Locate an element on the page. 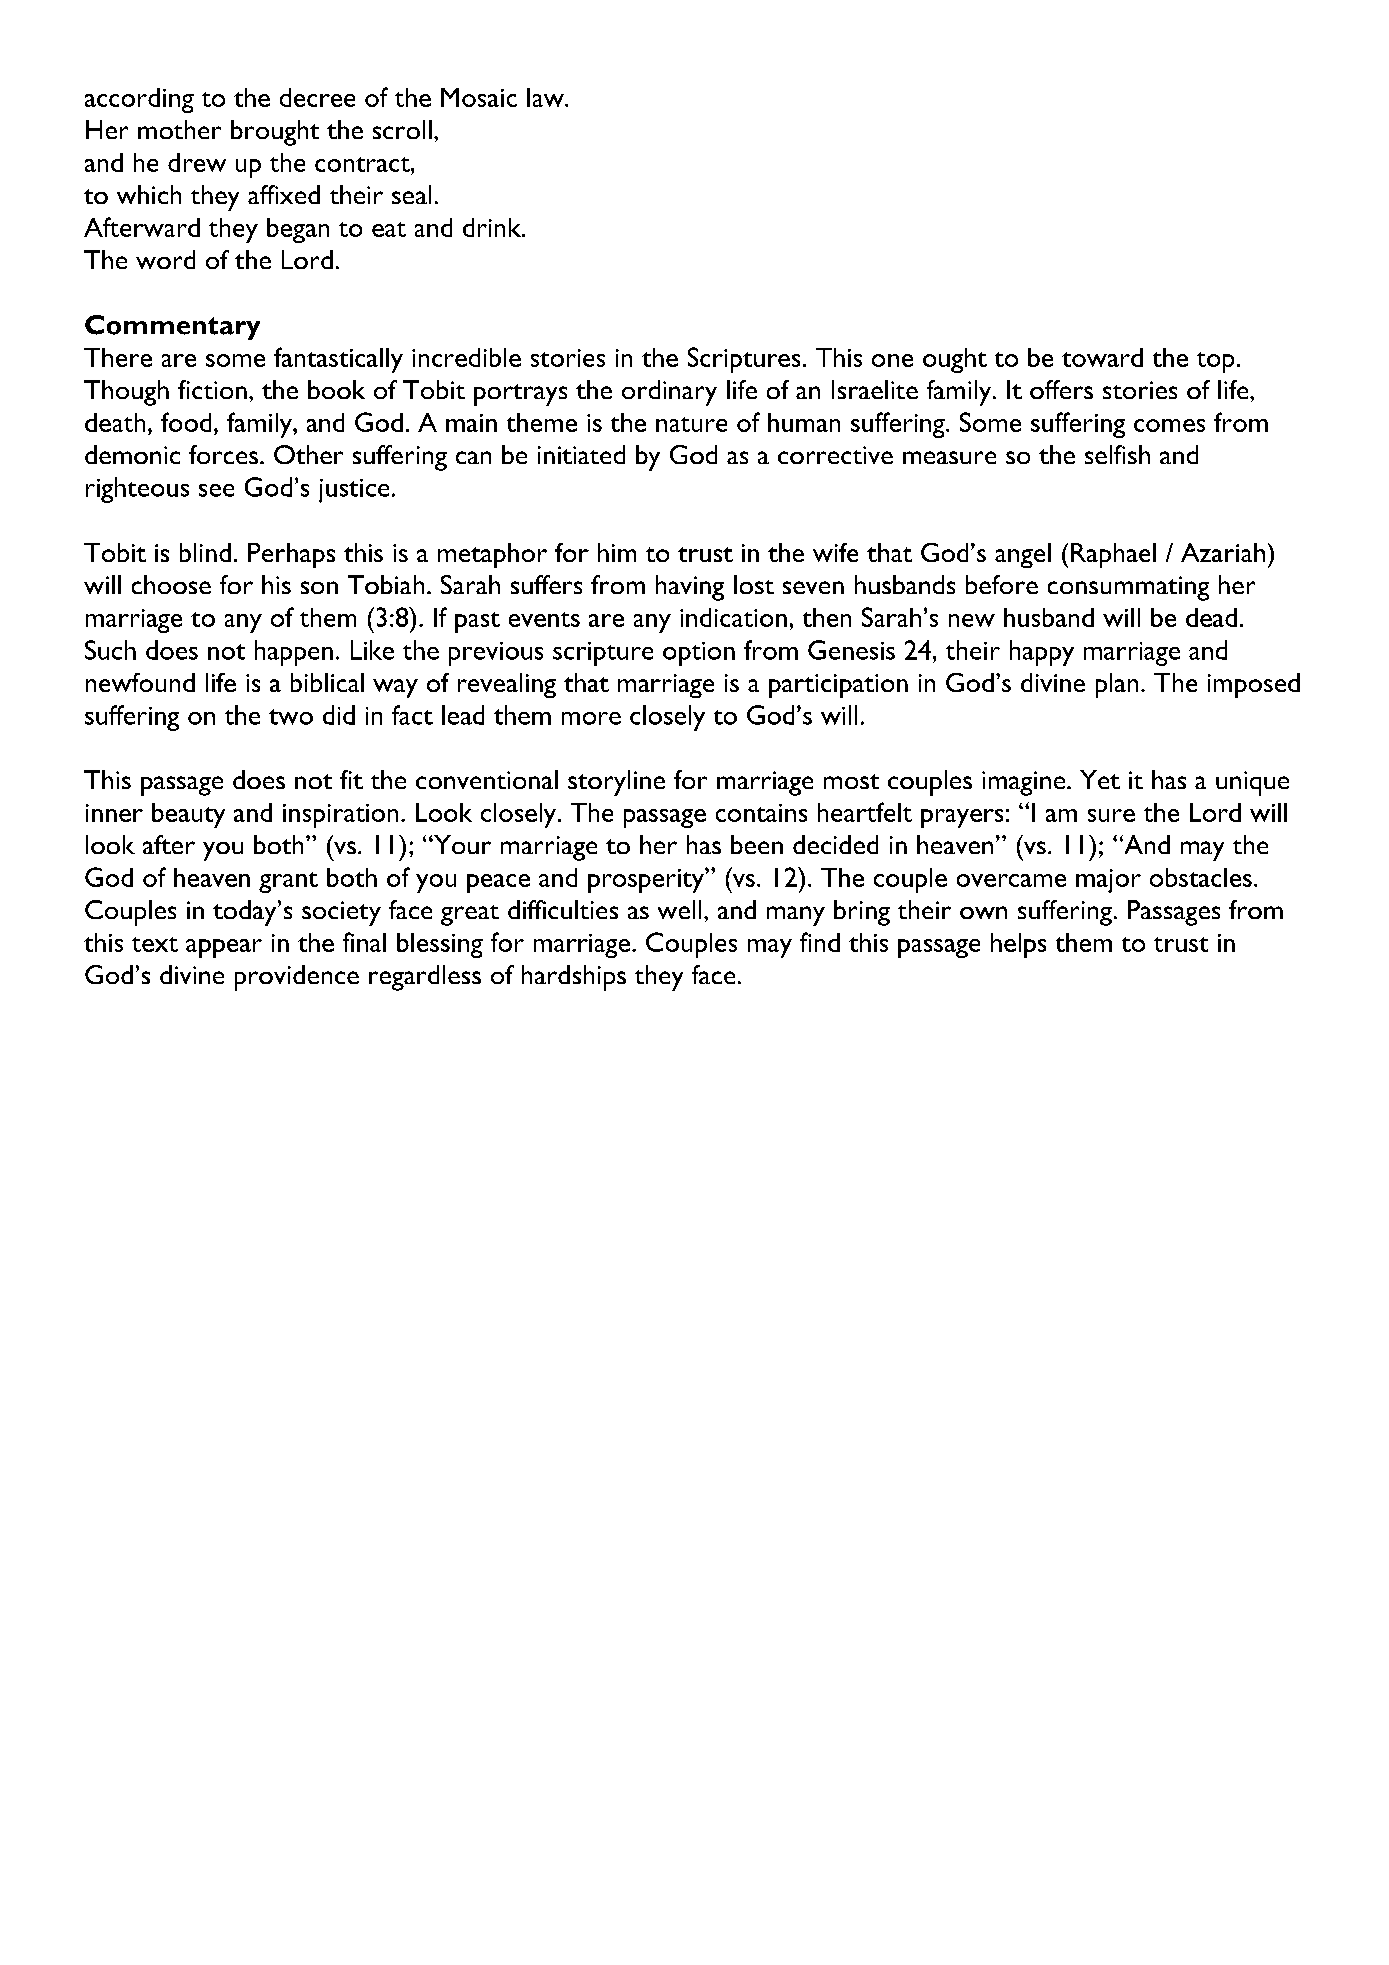 The width and height of the image is (1389, 1965). law is located at coordinates (546, 97).
